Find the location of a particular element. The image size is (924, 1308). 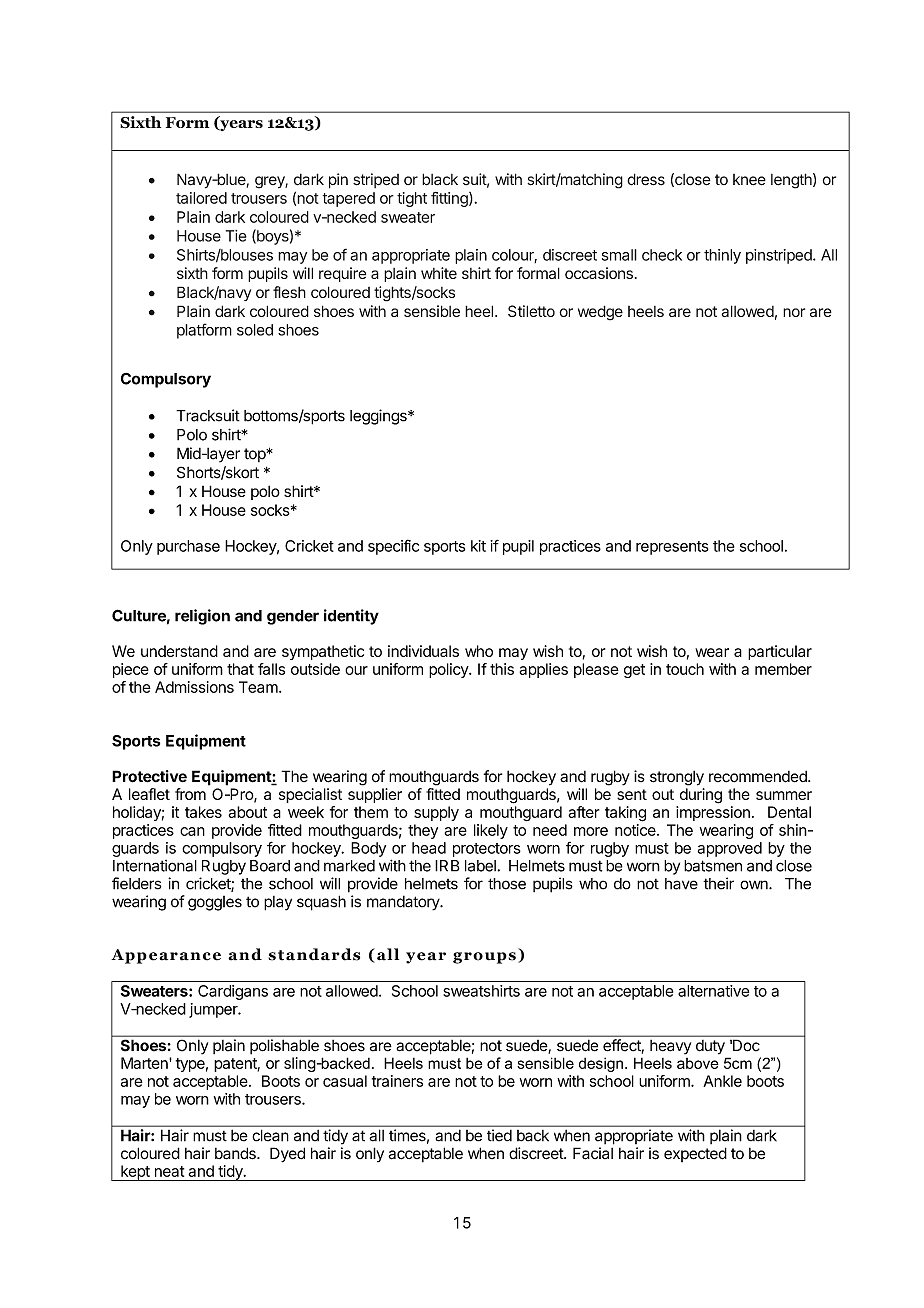

from is located at coordinates (190, 794).
